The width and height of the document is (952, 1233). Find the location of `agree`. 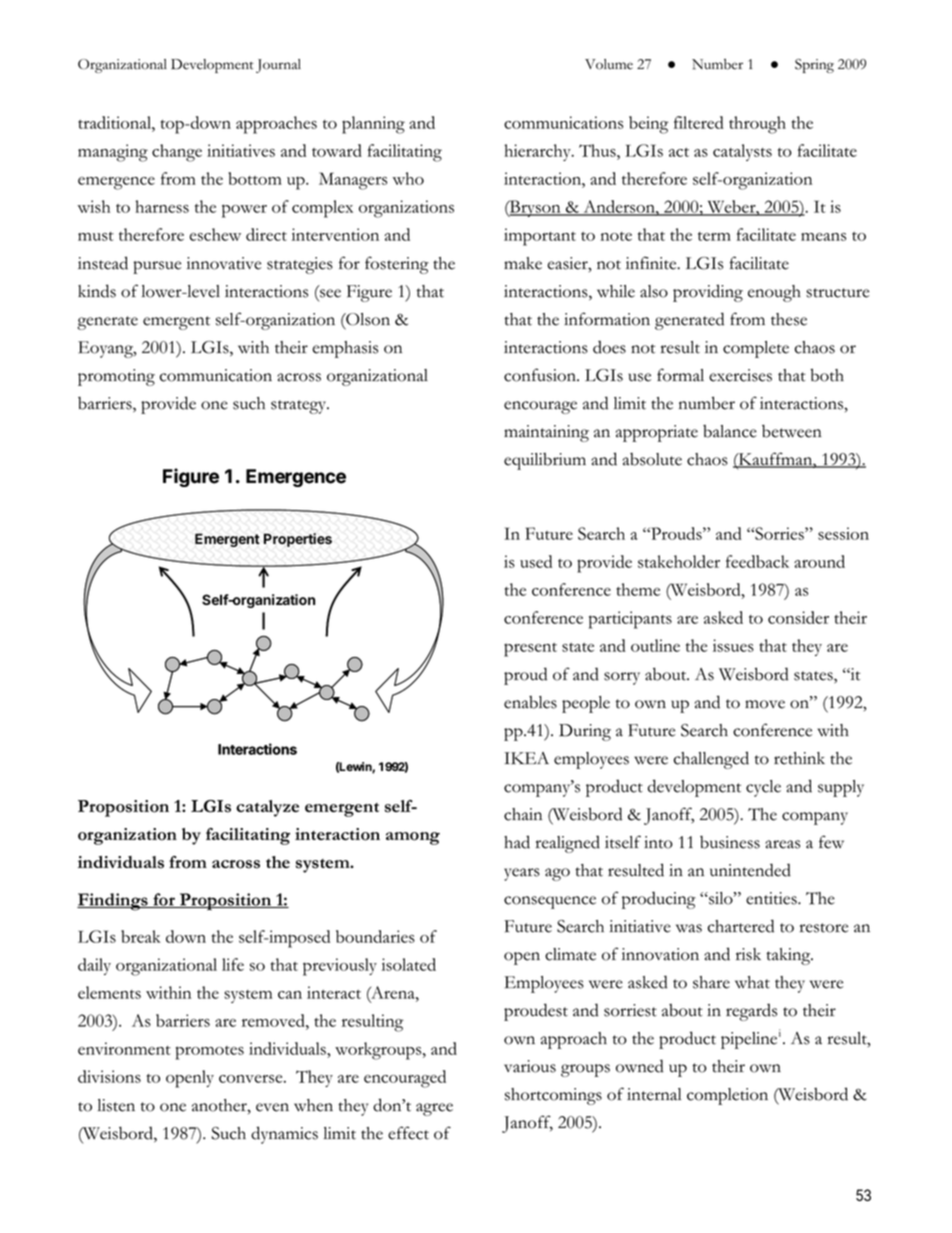

agree is located at coordinates (434, 1109).
